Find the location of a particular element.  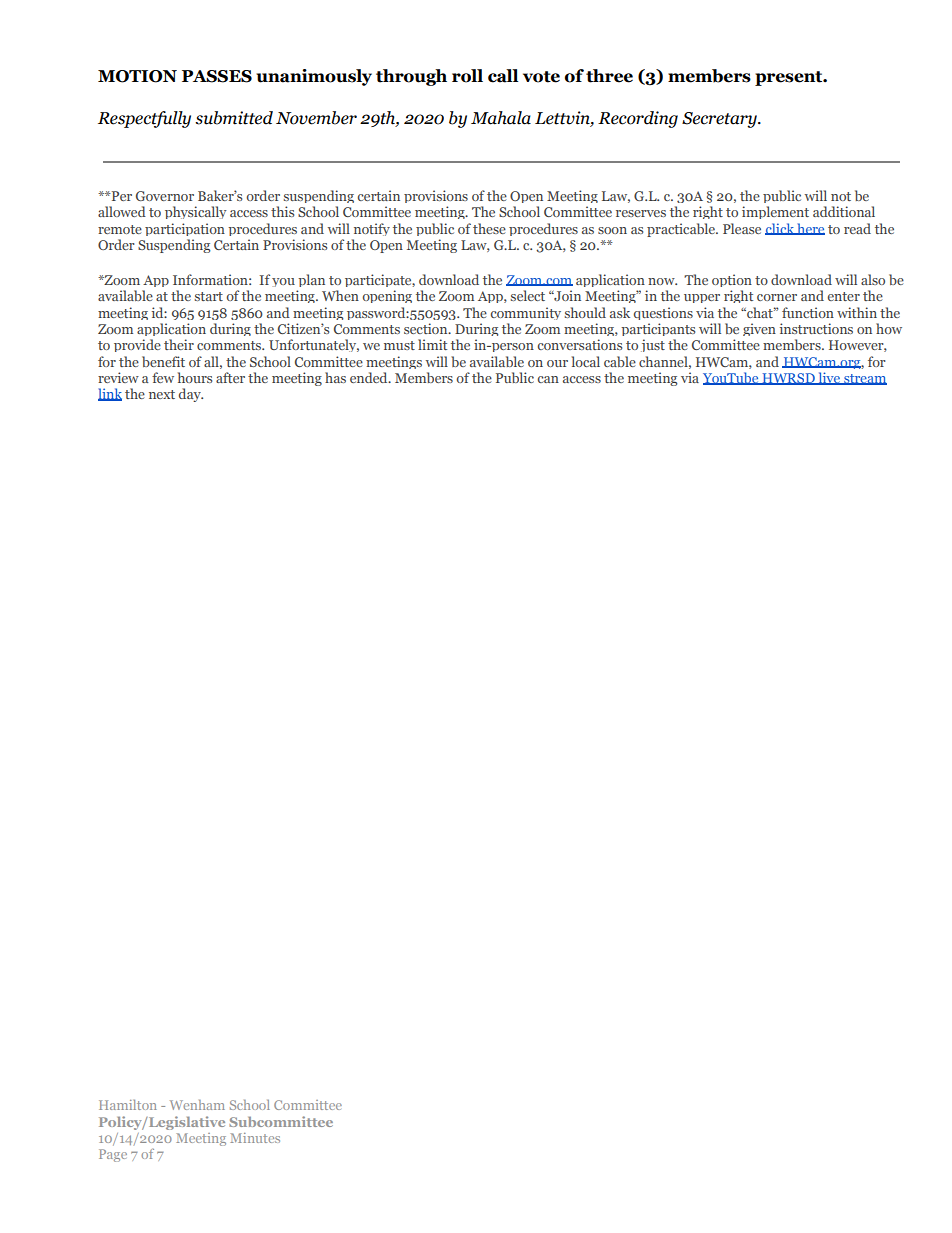

Minutes is located at coordinates (255, 1138).
